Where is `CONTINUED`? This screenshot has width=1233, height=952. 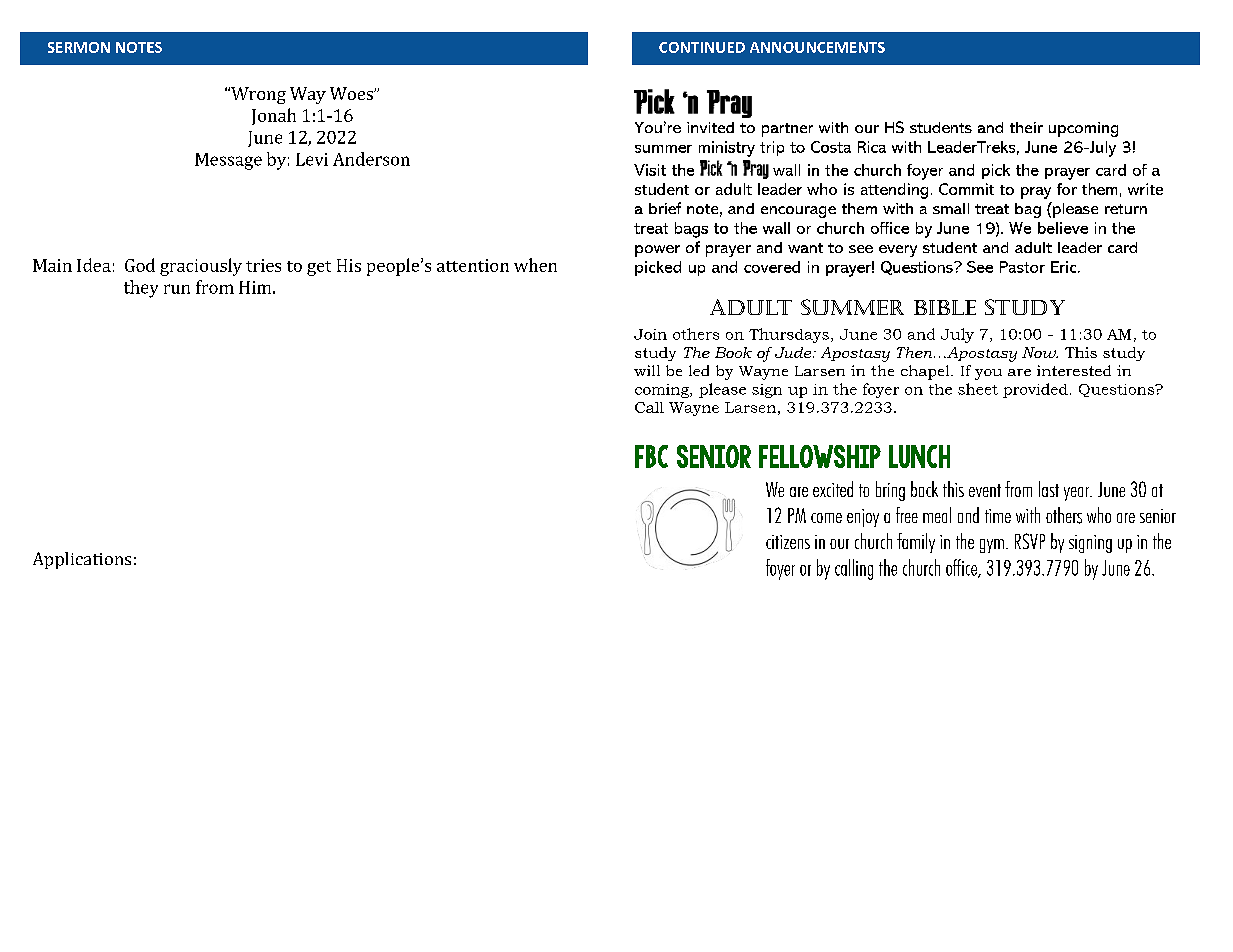
CONTINUED is located at coordinates (702, 47).
